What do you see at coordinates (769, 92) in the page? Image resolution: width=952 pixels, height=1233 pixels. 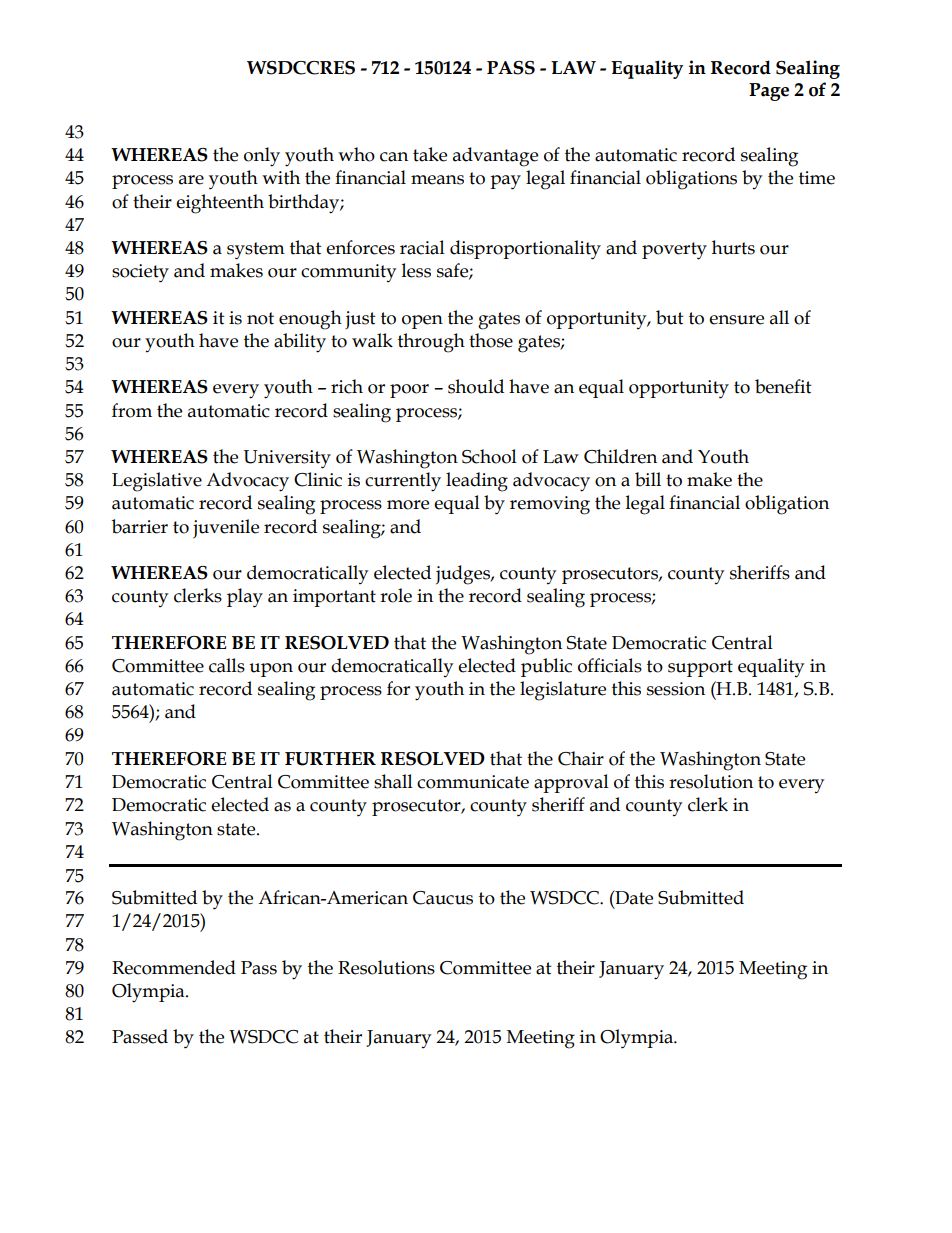 I see `Page` at bounding box center [769, 92].
